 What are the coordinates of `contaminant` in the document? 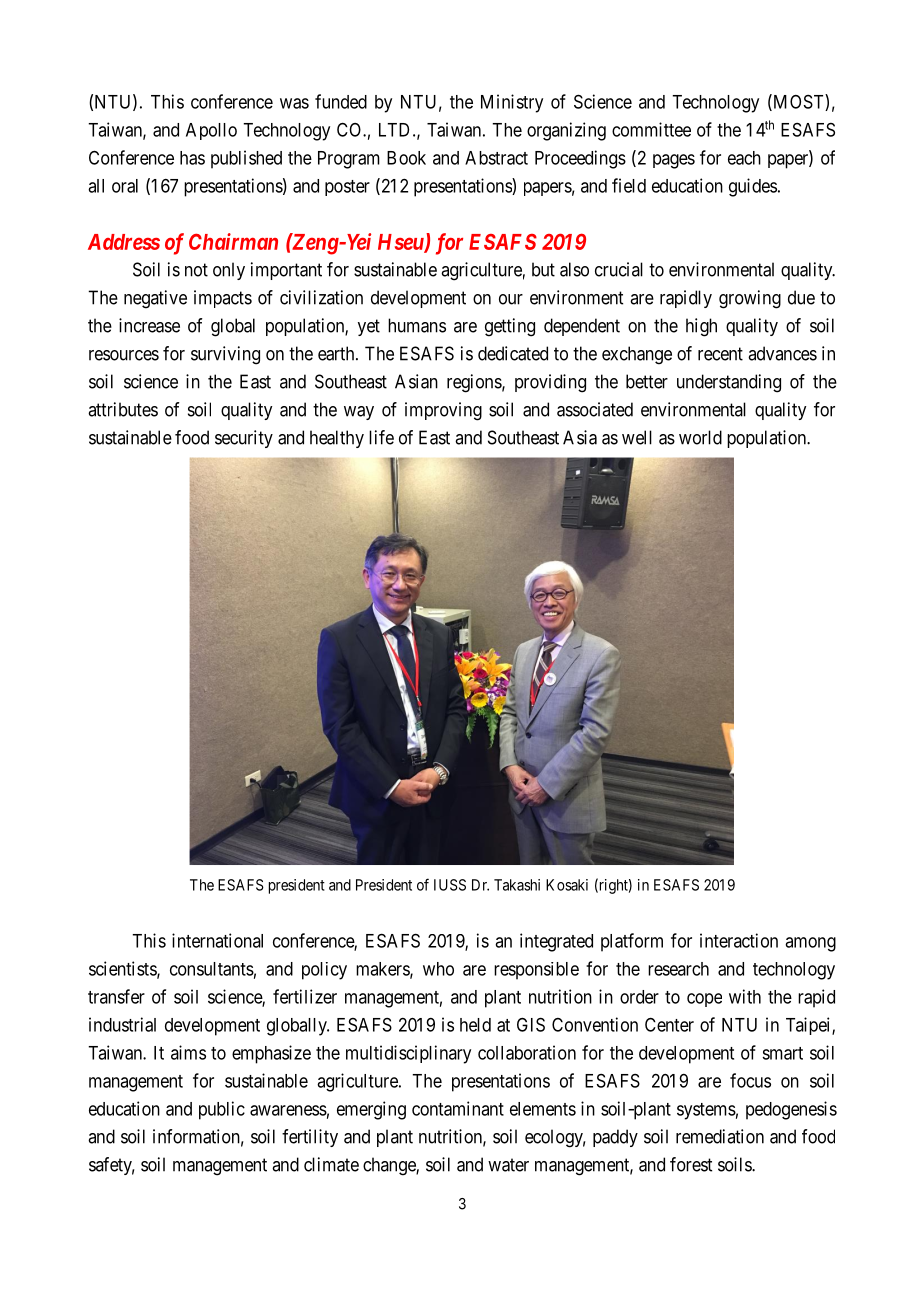 It's located at (458, 1108).
